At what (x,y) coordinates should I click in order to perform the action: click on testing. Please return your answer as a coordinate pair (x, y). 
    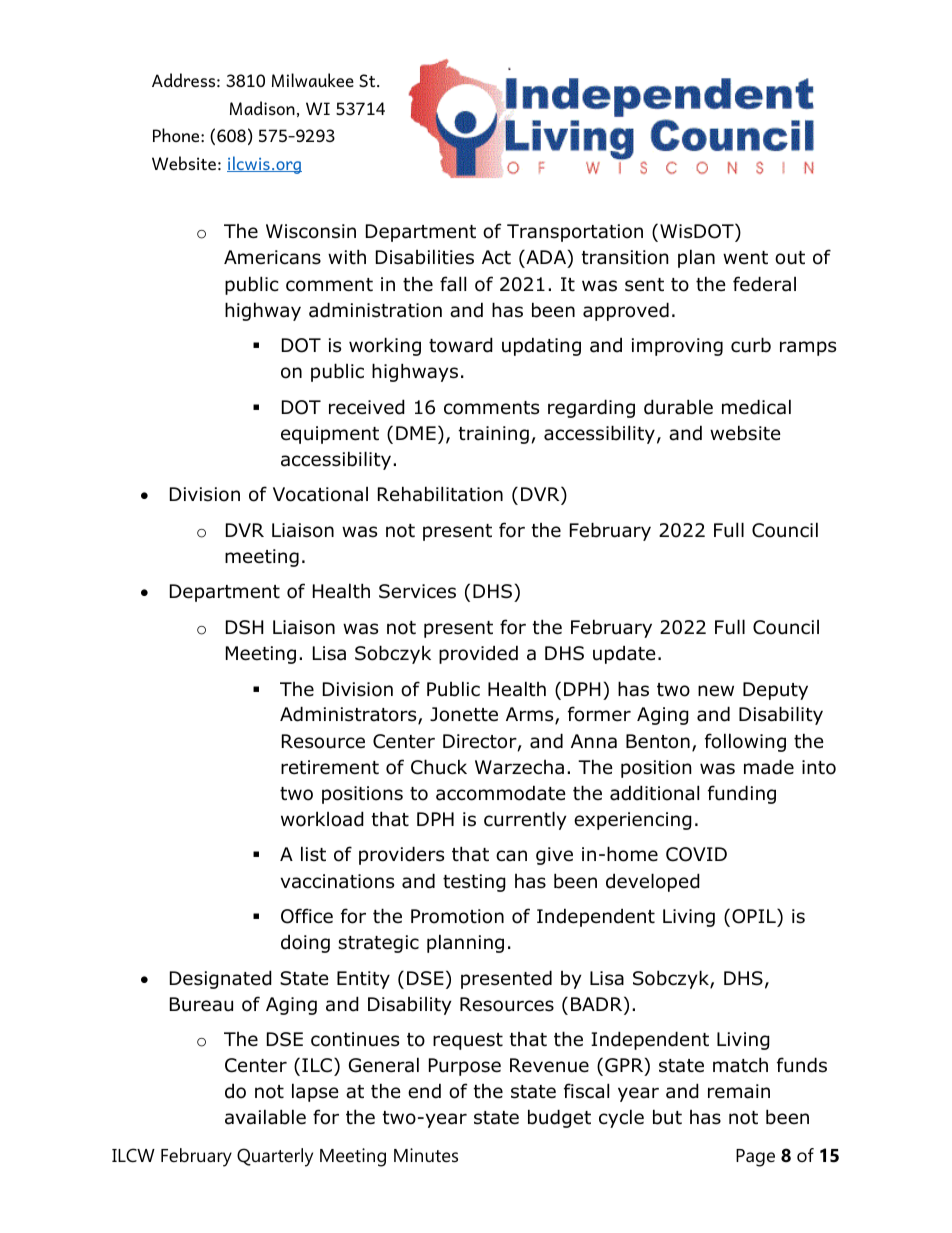
    Looking at the image, I should click on (474, 883).
